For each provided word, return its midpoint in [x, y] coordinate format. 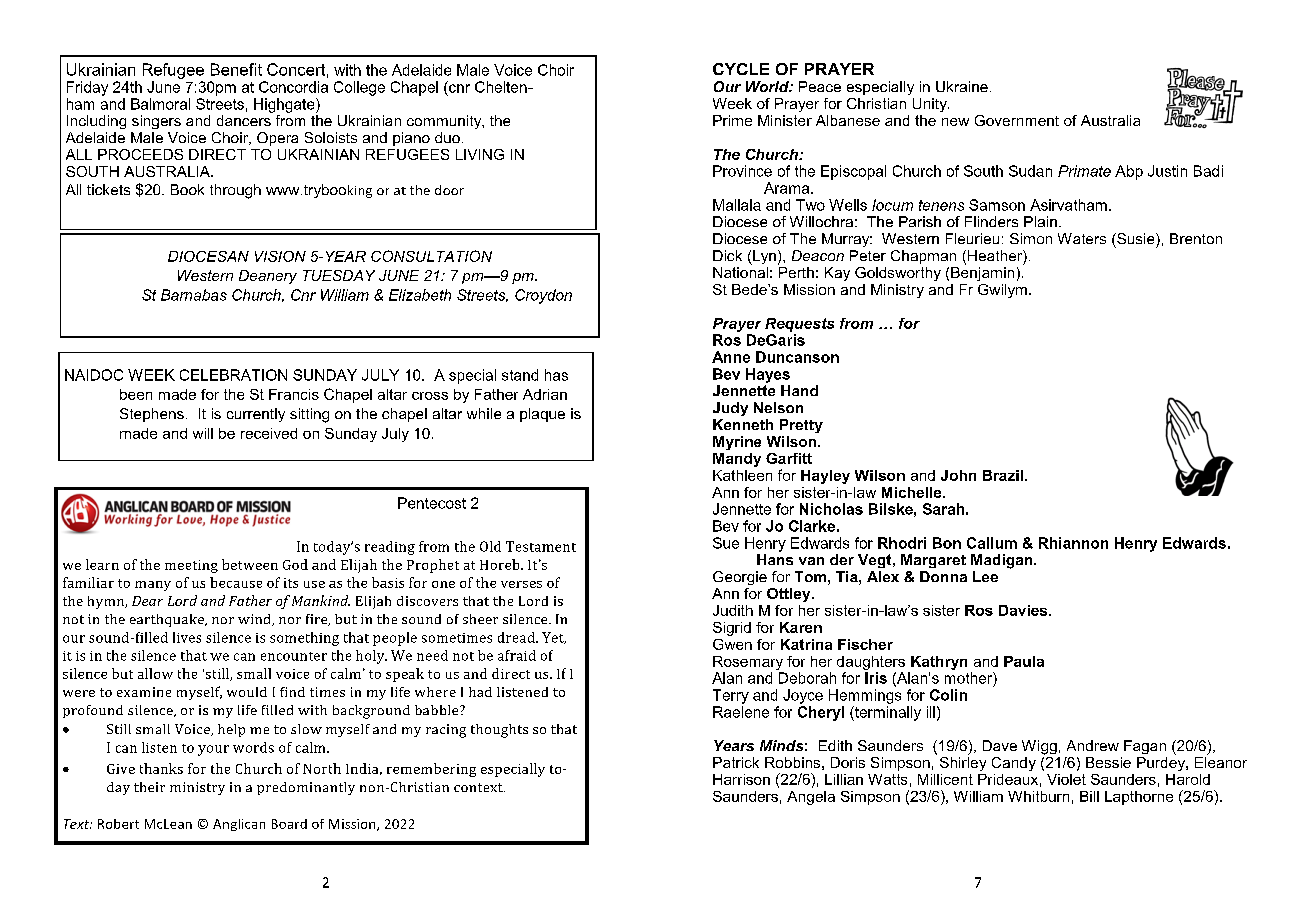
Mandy [737, 460]
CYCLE [741, 69]
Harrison [741, 779]
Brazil [1003, 475]
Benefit [236, 69]
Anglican [239, 825]
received [269, 433]
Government [1017, 120]
